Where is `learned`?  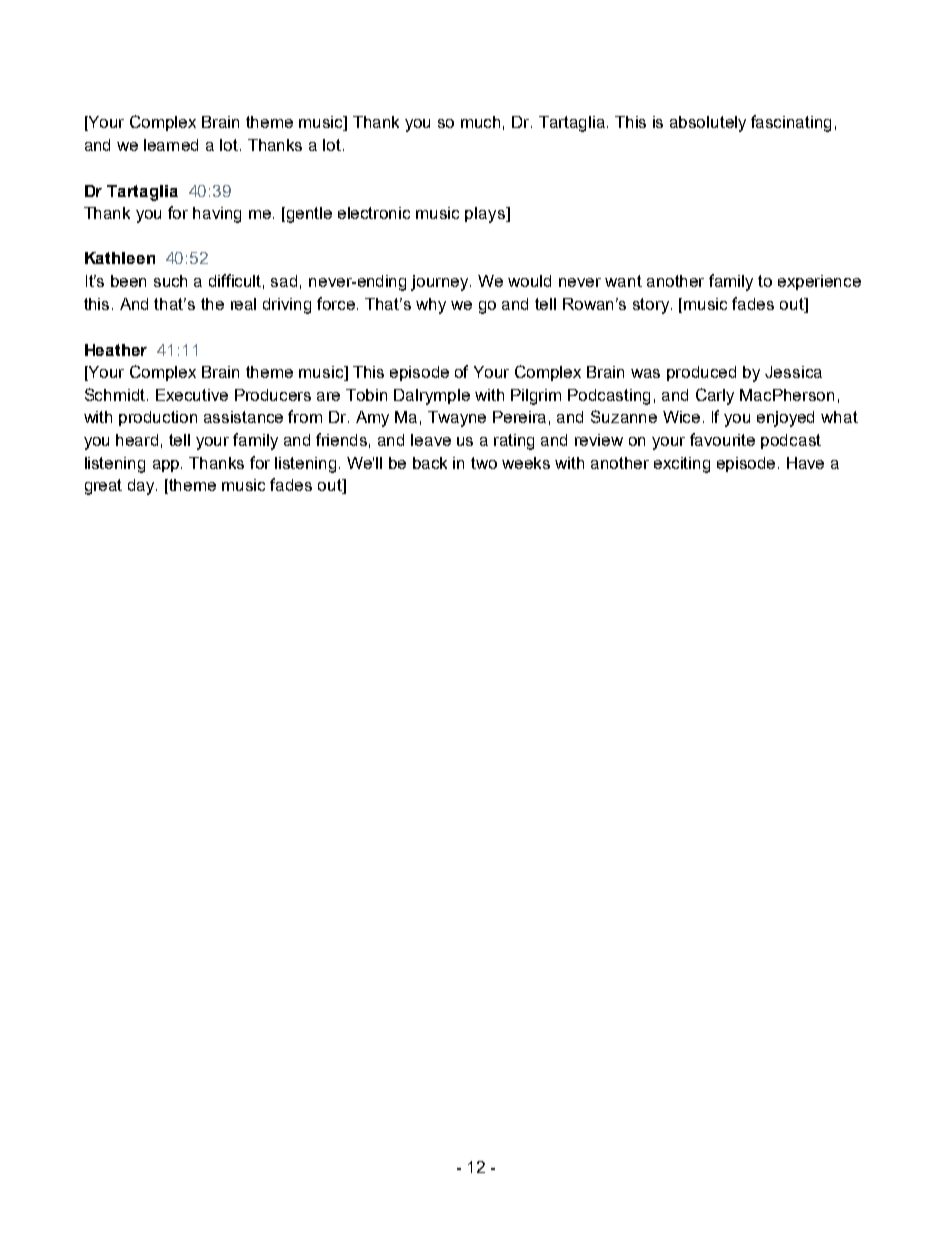 learned is located at coordinates (171, 145).
